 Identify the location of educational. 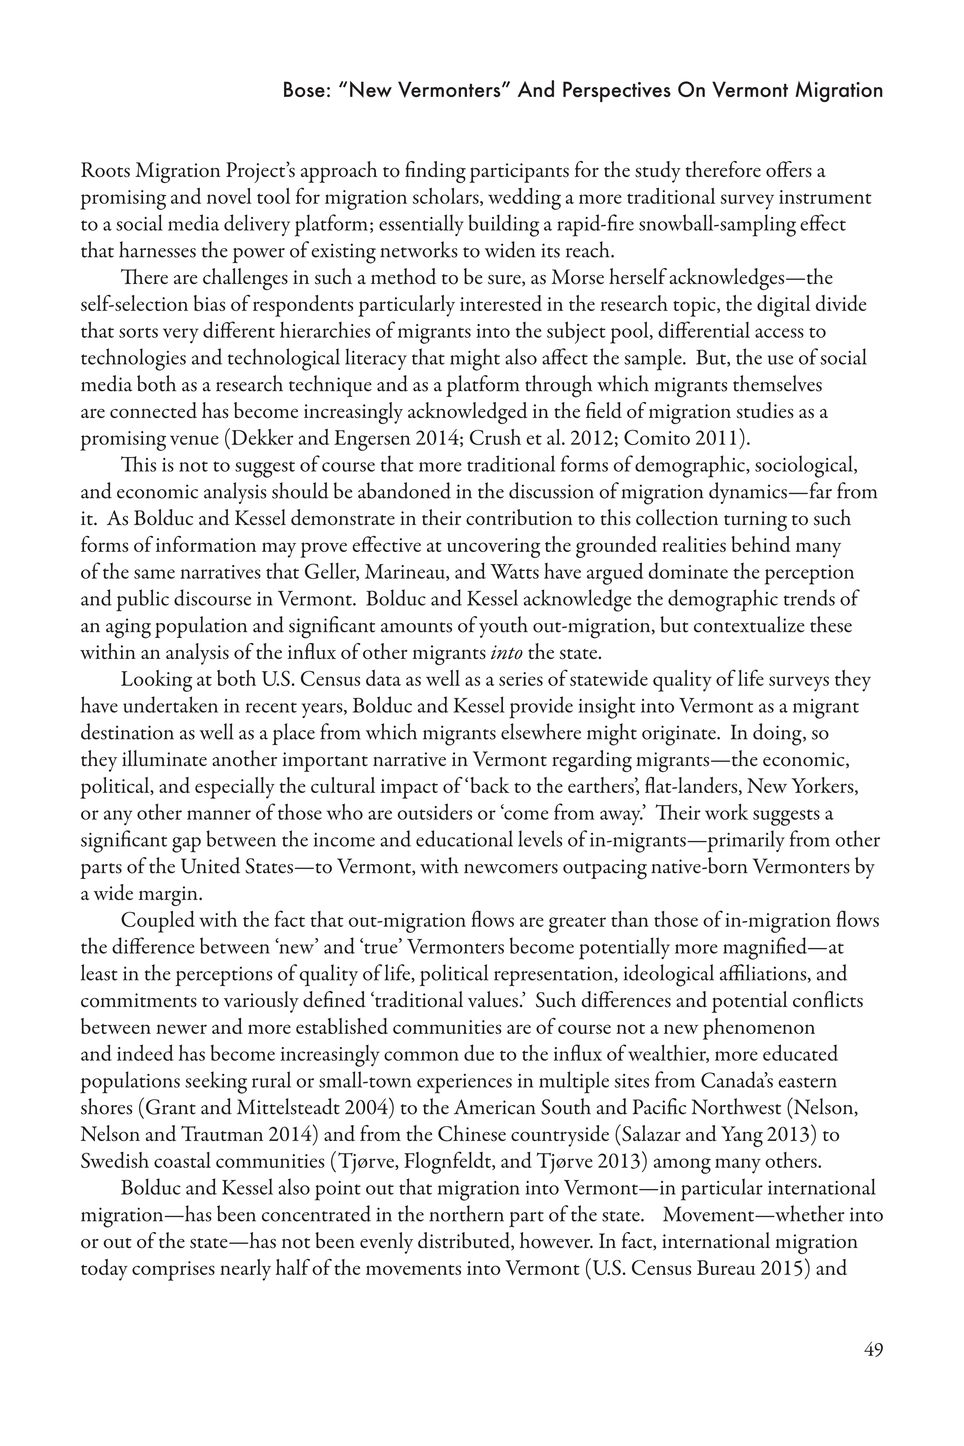
(464, 838).
